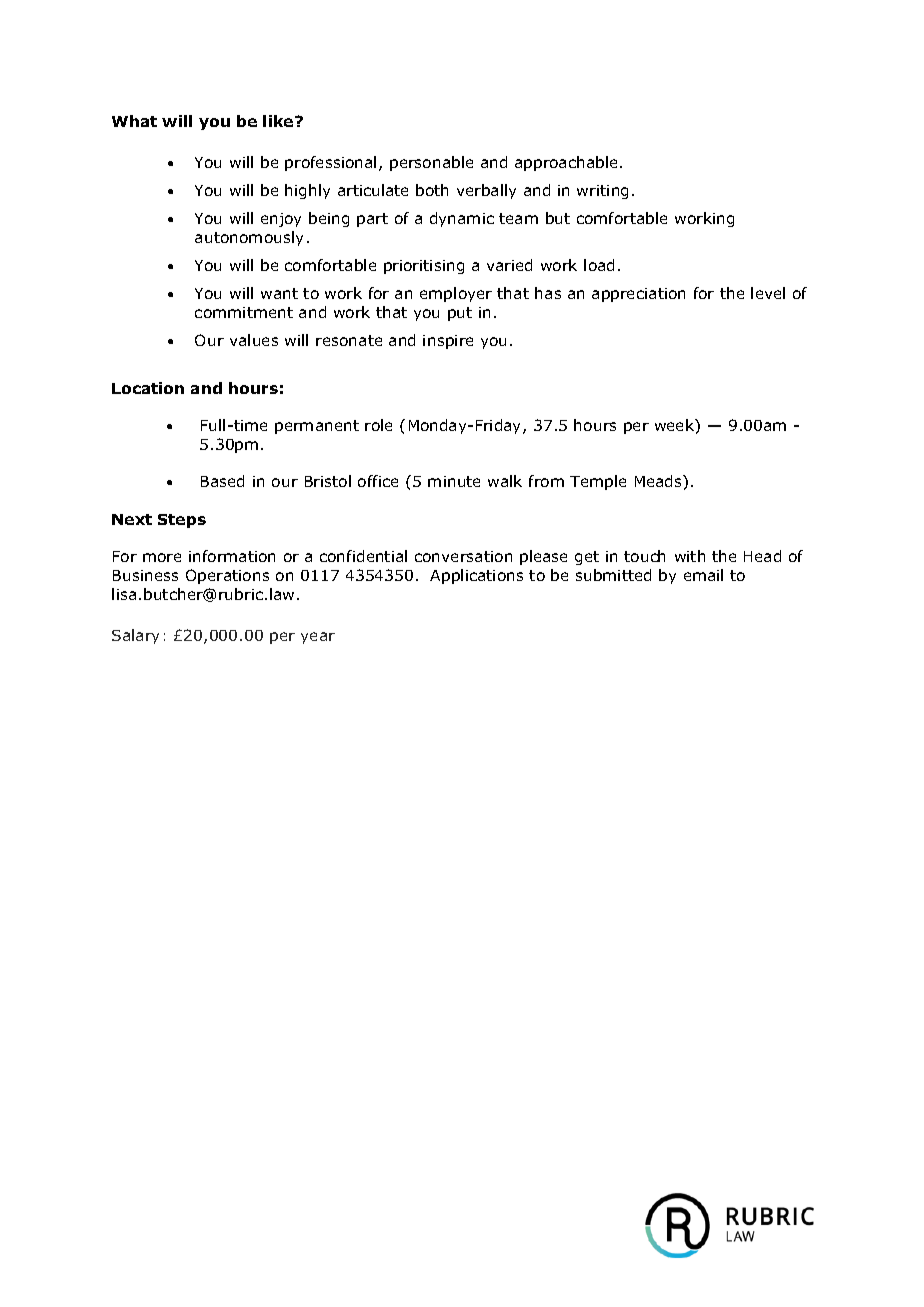  Describe the element at coordinates (566, 163) in the screenshot. I see `approachable` at that location.
